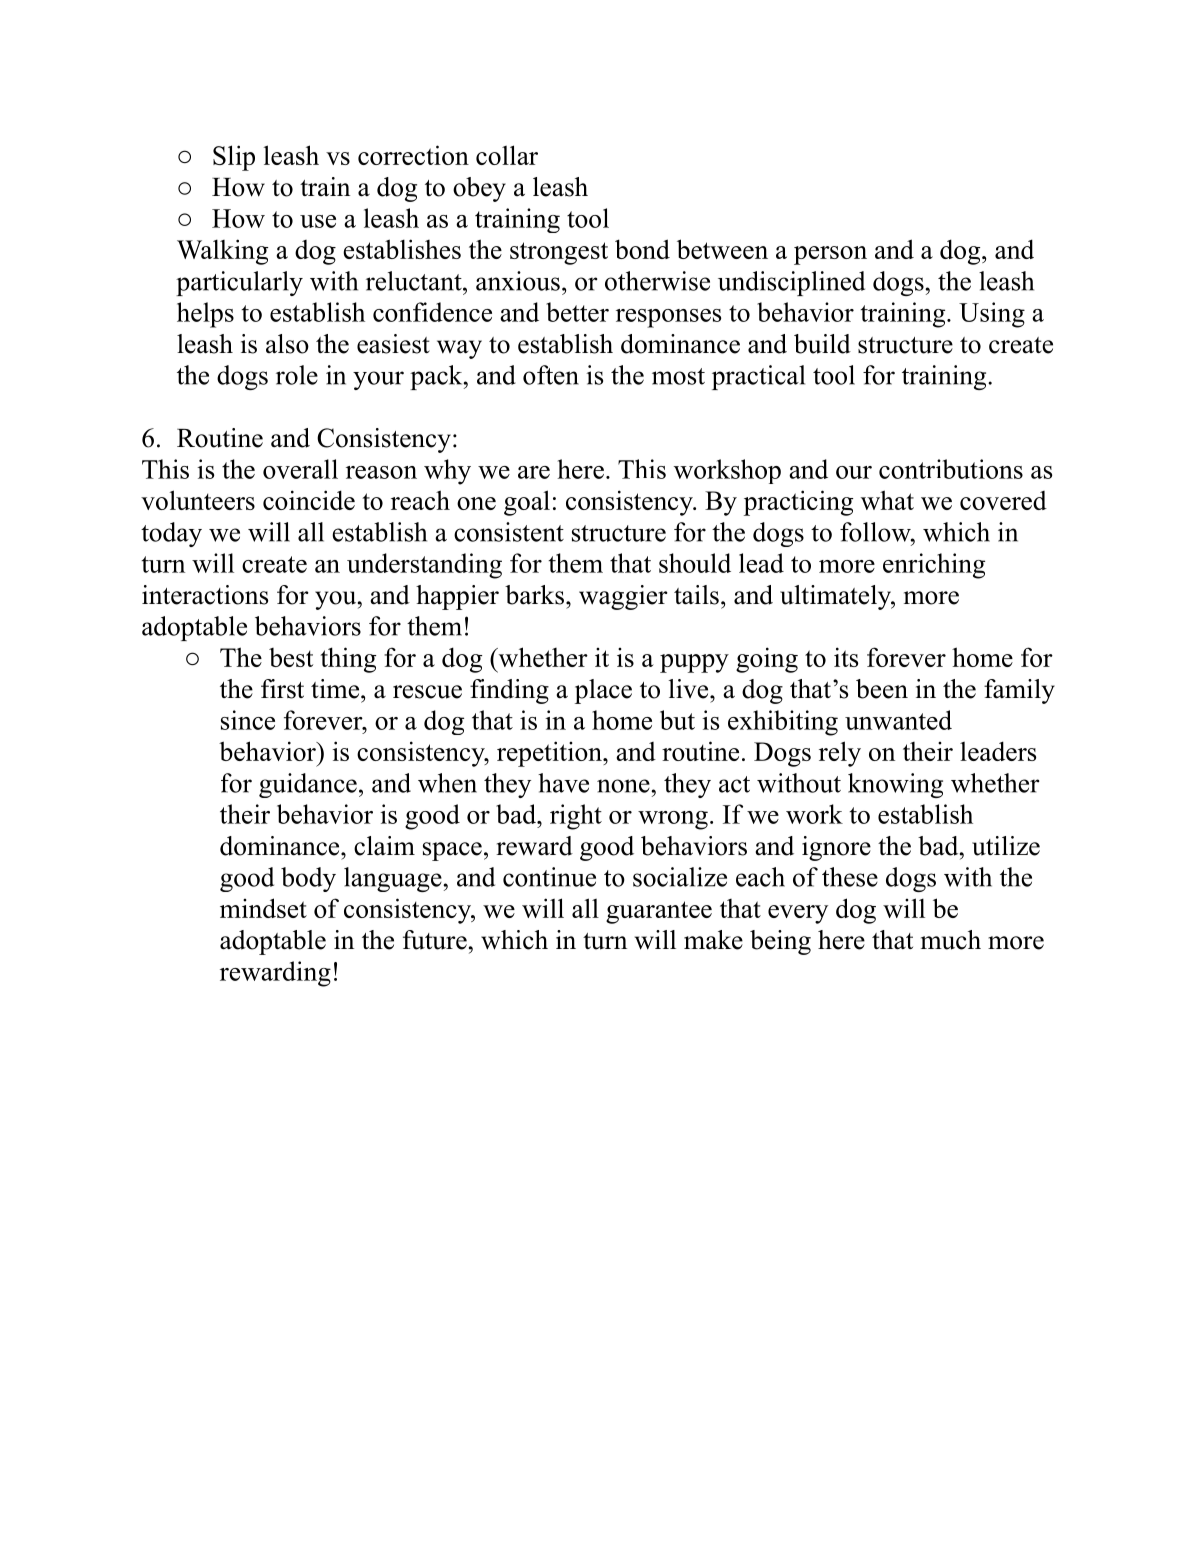 This screenshot has width=1200, height=1553. What do you see at coordinates (830, 255) in the screenshot?
I see `person` at bounding box center [830, 255].
